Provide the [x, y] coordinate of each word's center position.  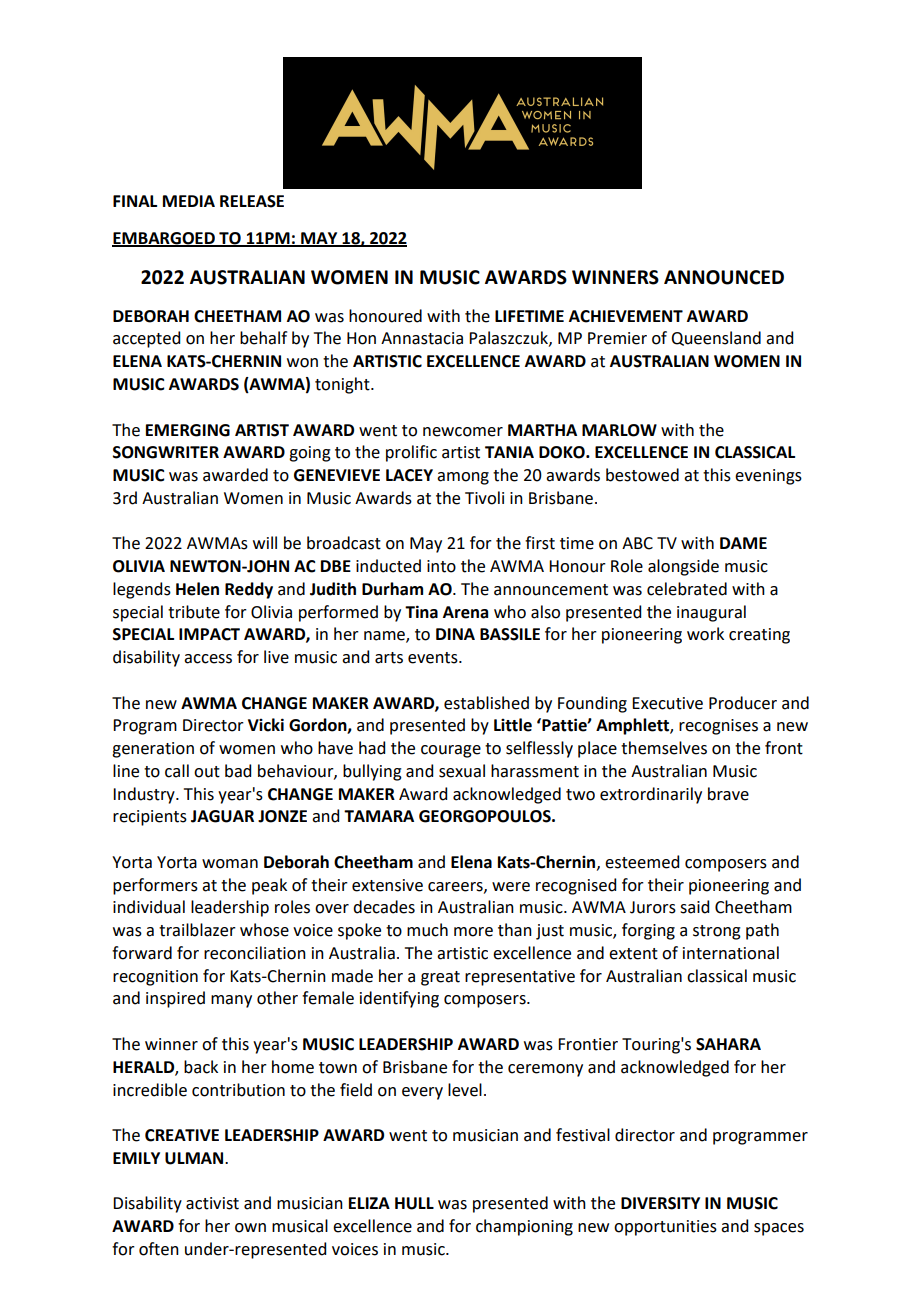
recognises [718, 727]
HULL [414, 1203]
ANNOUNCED [724, 277]
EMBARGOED [164, 239]
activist [212, 1203]
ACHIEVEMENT [626, 316]
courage [451, 751]
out [207, 772]
